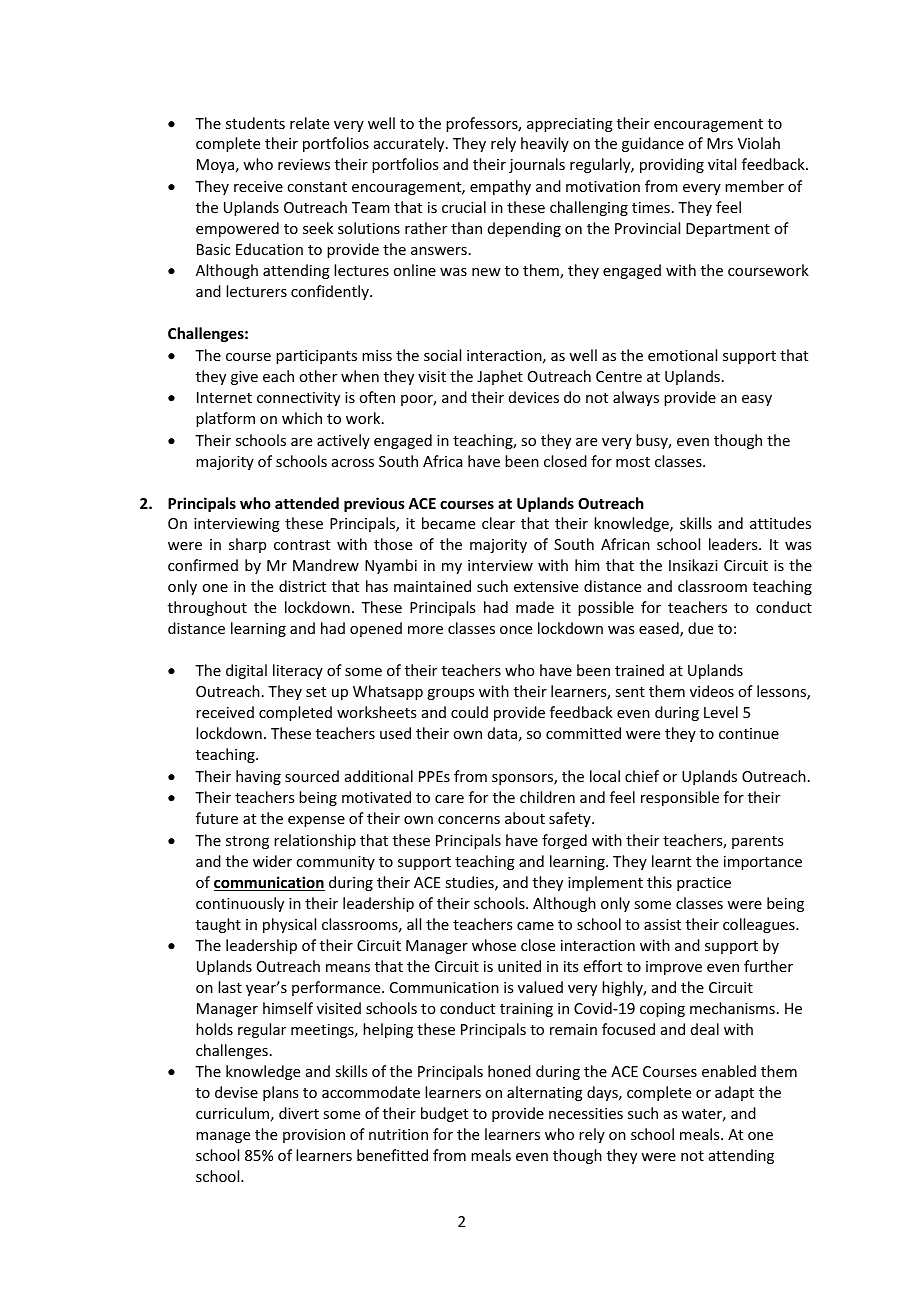  I want to click on divert, so click(299, 1113).
